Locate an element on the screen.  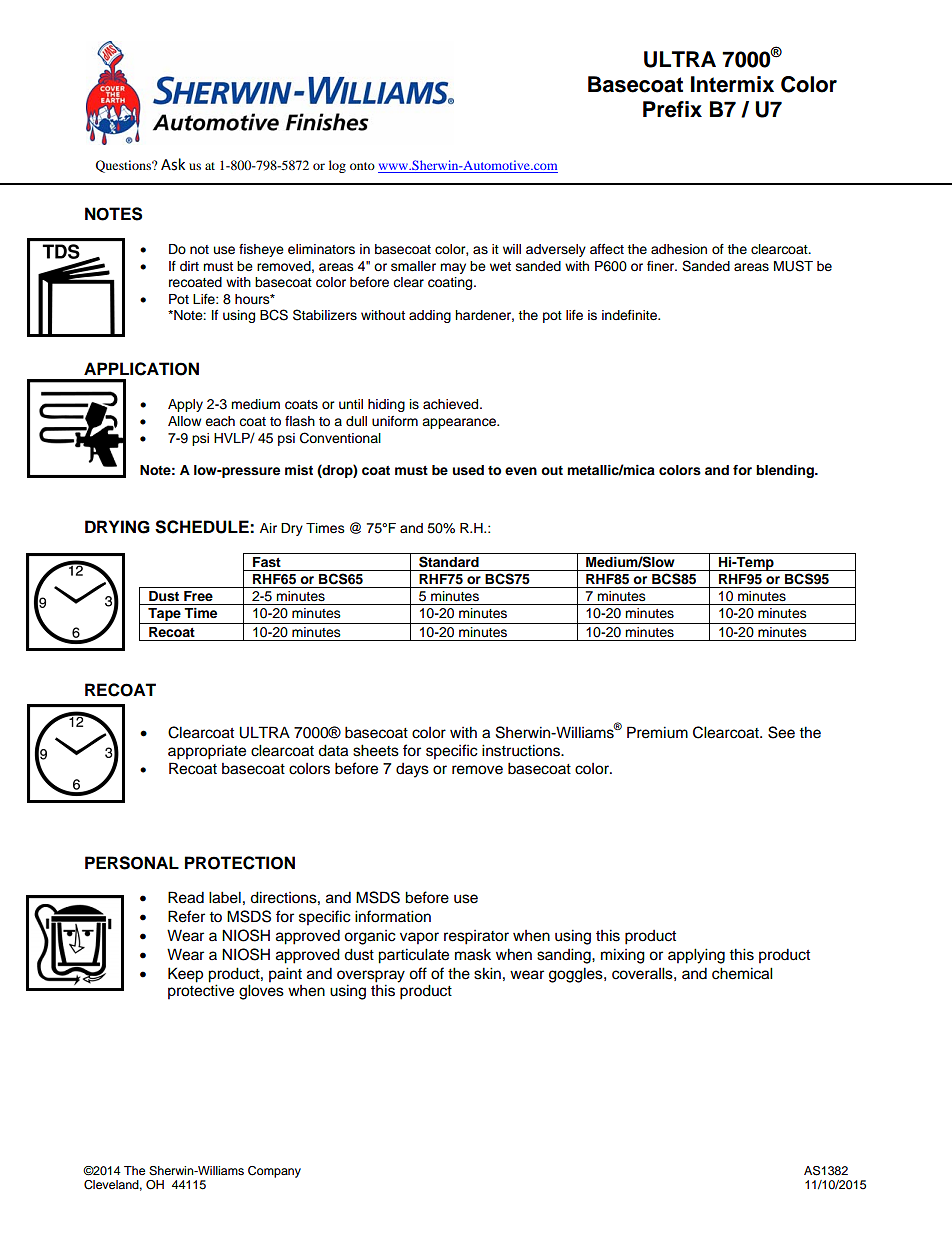
Prefix is located at coordinates (672, 109).
